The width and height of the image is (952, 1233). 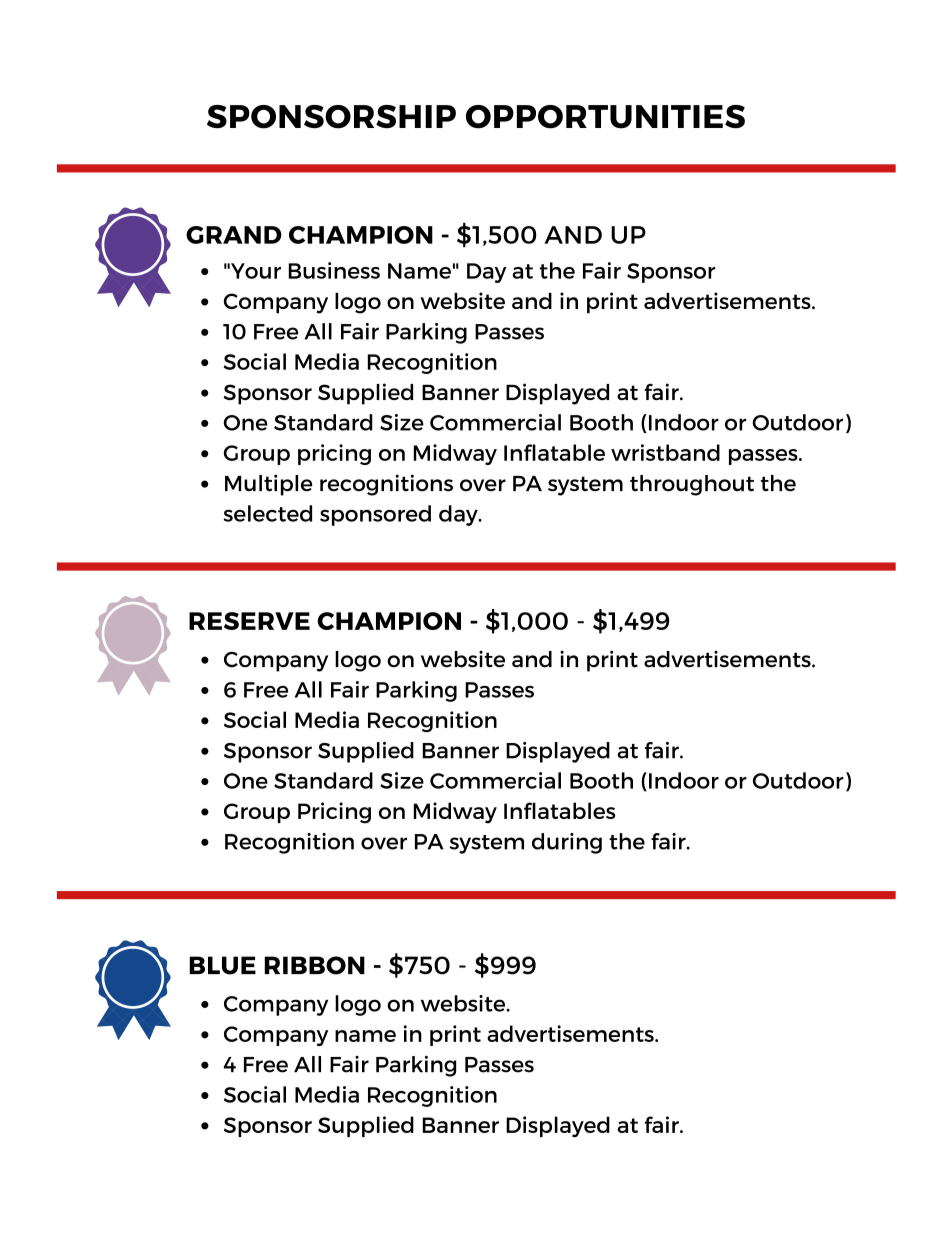 I want to click on throughout, so click(x=692, y=485).
